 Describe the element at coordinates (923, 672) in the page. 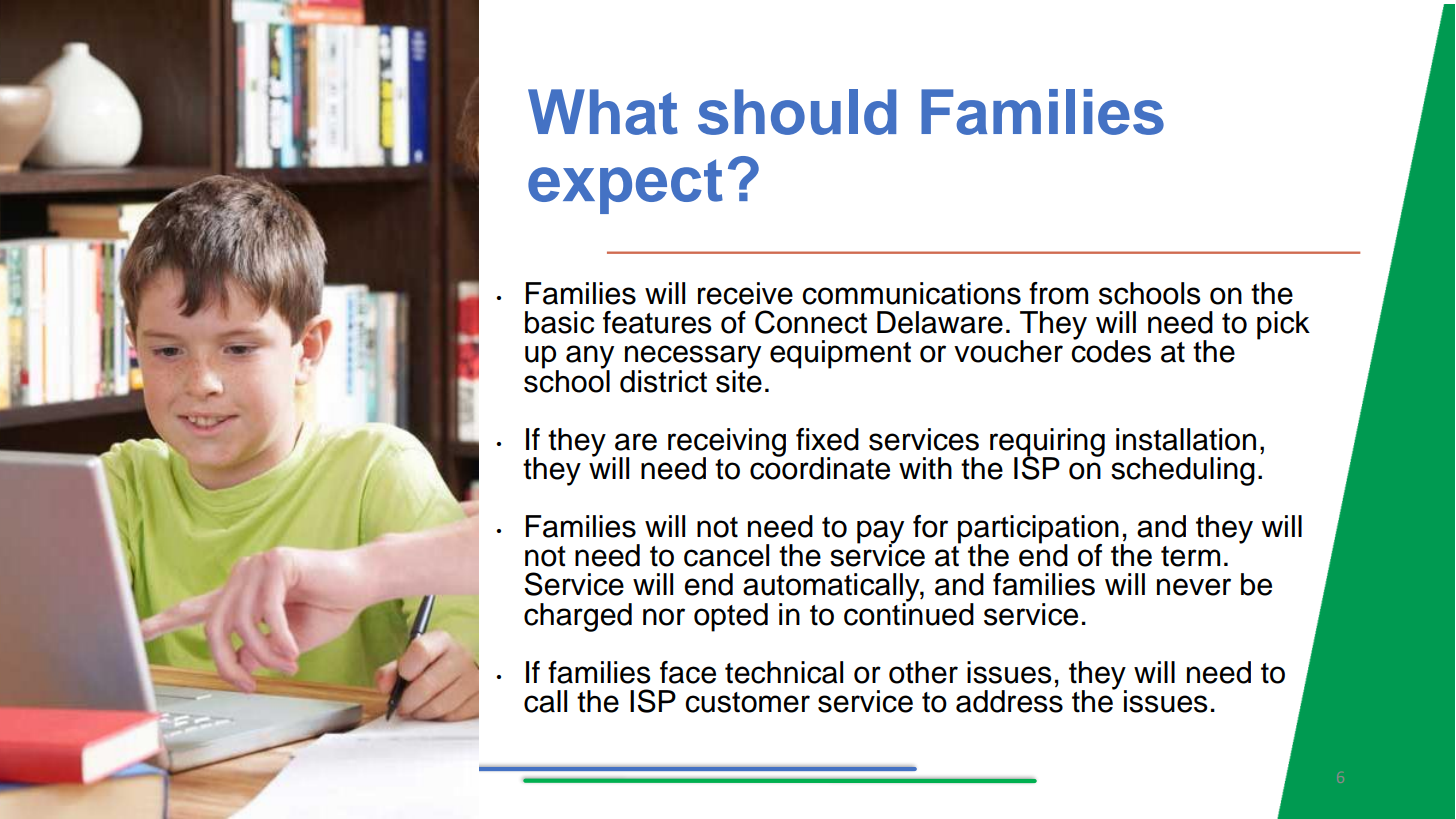

I see `other` at that location.
